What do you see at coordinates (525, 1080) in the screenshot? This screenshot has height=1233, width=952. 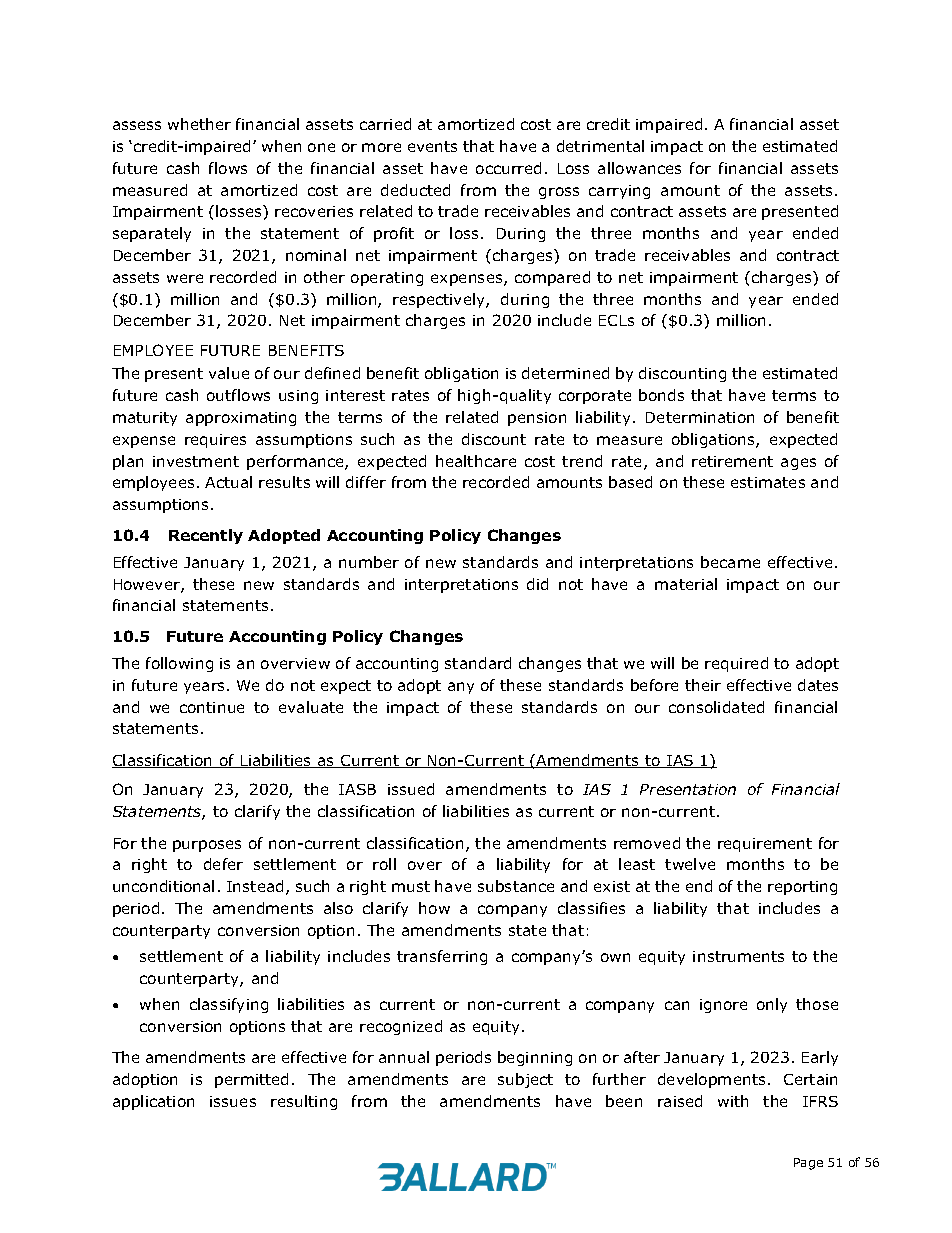 I see `subject` at bounding box center [525, 1080].
